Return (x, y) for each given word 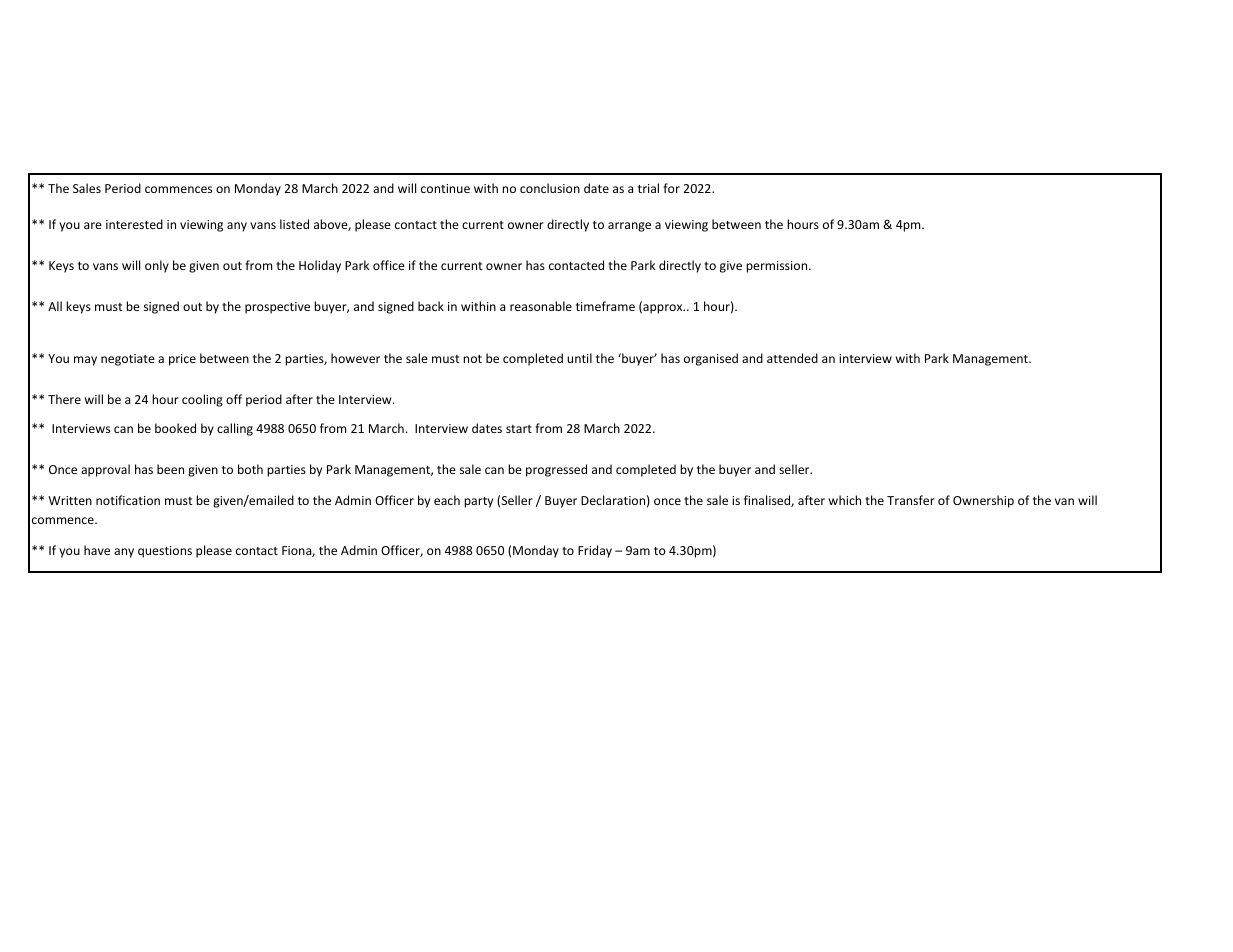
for (671, 188)
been (170, 469)
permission (778, 267)
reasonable (541, 306)
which (845, 500)
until (579, 358)
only (157, 266)
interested (134, 224)
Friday (595, 551)
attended (792, 358)
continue (445, 188)
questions (165, 552)
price (182, 360)
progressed (556, 470)
